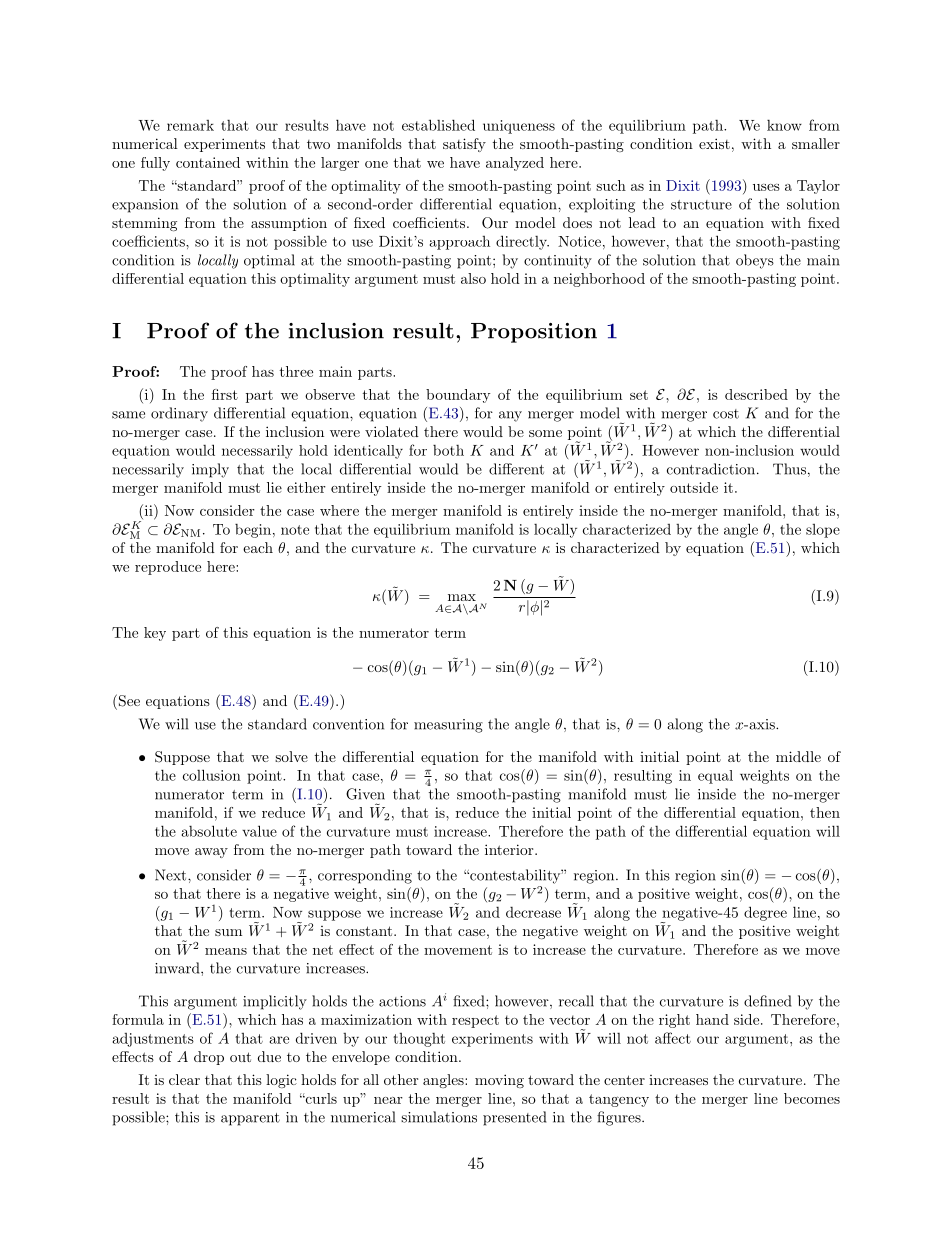 The height and width of the screenshot is (1233, 952). I want to click on key, so click(155, 634).
